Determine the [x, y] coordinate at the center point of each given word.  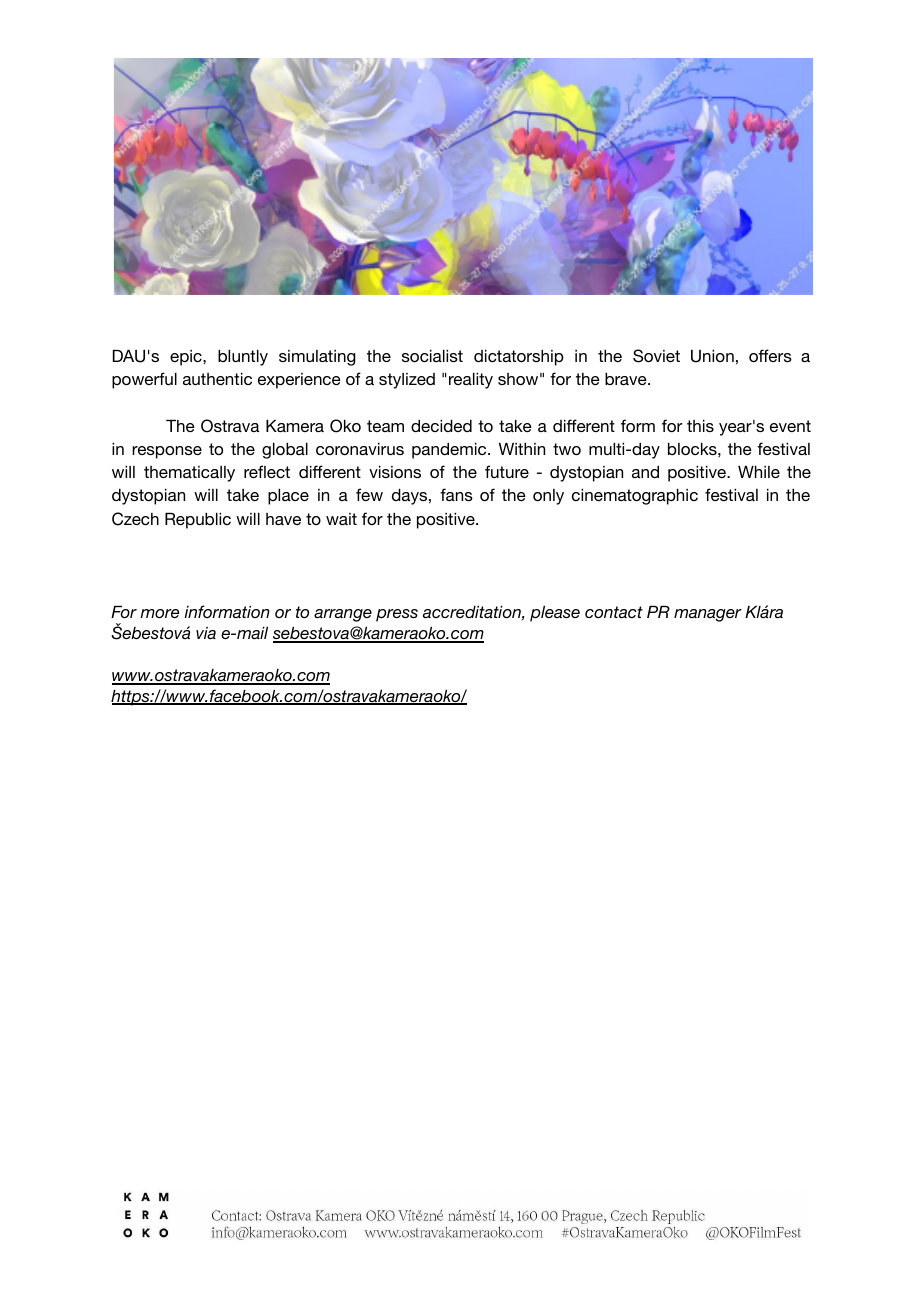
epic [187, 358]
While [759, 472]
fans [456, 494]
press [397, 615]
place [288, 497]
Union [712, 356]
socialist [432, 356]
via [206, 633]
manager [708, 615]
